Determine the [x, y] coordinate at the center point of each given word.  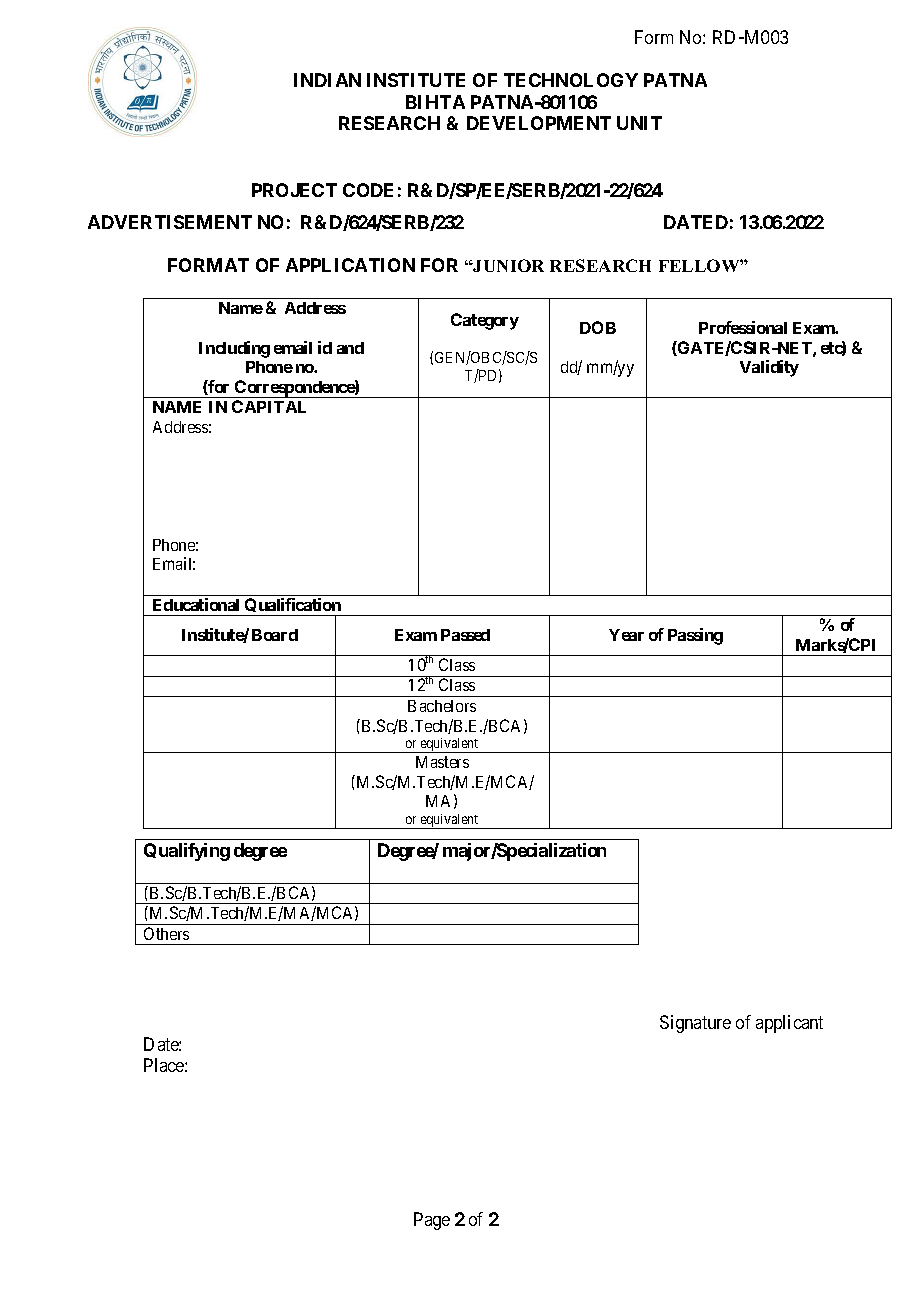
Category [485, 321]
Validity [769, 368]
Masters [442, 762]
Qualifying [187, 852]
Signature [695, 1024]
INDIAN [327, 80]
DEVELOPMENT [539, 123]
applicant [789, 1024]
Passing [695, 636]
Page [432, 1221]
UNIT [639, 123]
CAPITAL [269, 406]
